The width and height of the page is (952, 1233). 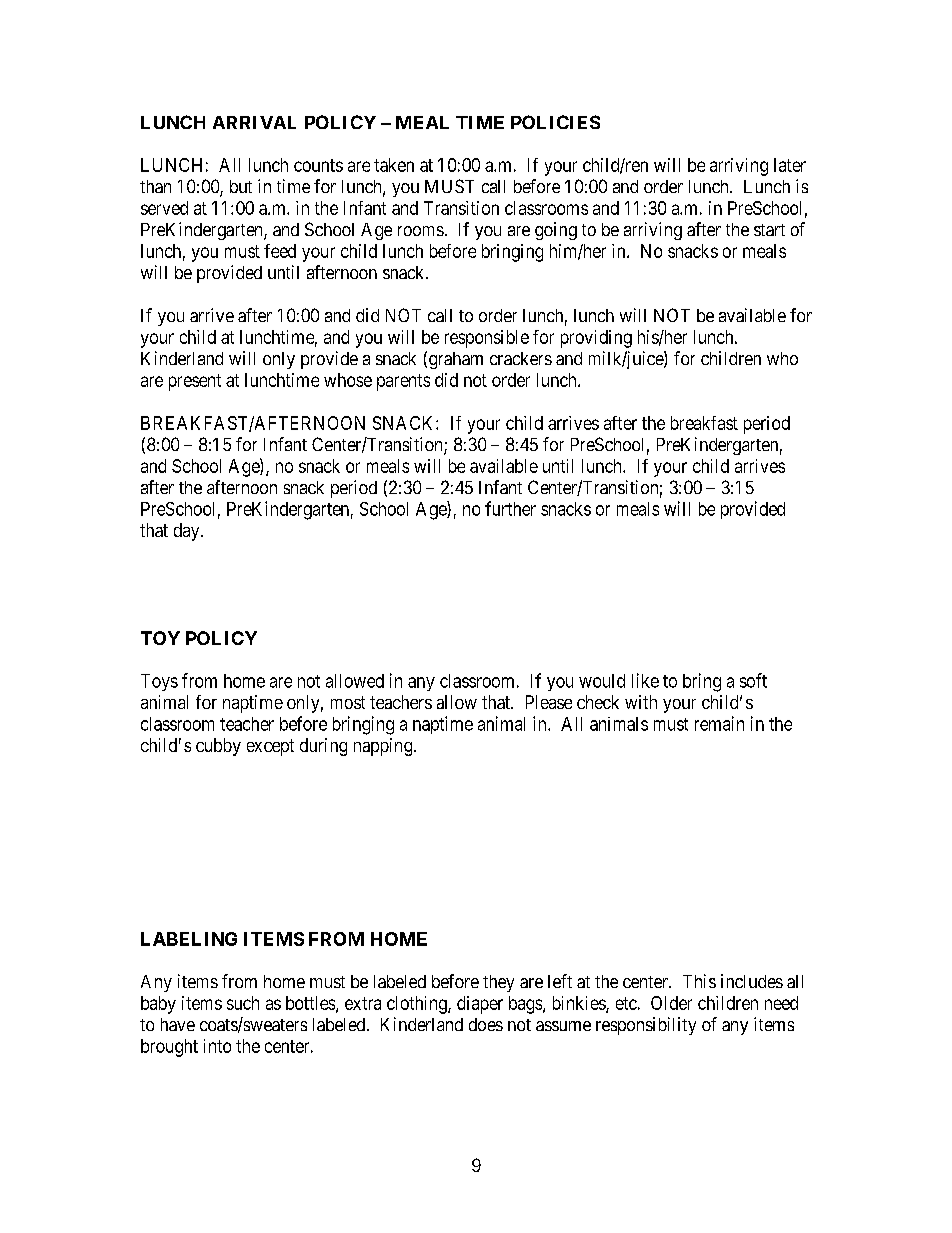 What do you see at coordinates (254, 122) in the page?
I see `ARRIVAL` at bounding box center [254, 122].
